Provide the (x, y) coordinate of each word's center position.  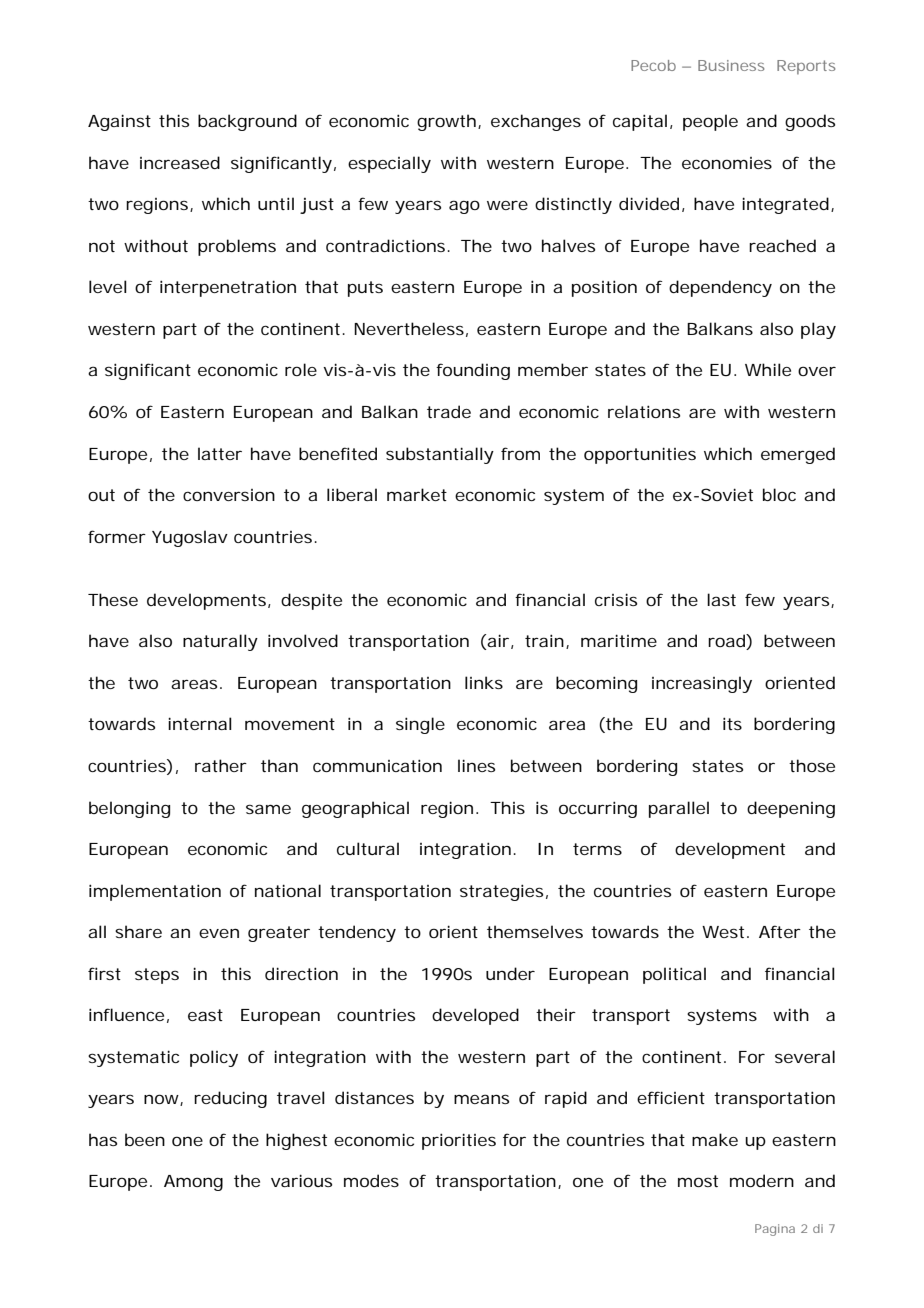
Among (193, 1183)
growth (446, 122)
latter (220, 453)
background (247, 122)
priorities (459, 1141)
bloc (779, 494)
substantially (440, 455)
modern (762, 1180)
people (710, 122)
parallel (679, 809)
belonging (129, 809)
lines (476, 765)
